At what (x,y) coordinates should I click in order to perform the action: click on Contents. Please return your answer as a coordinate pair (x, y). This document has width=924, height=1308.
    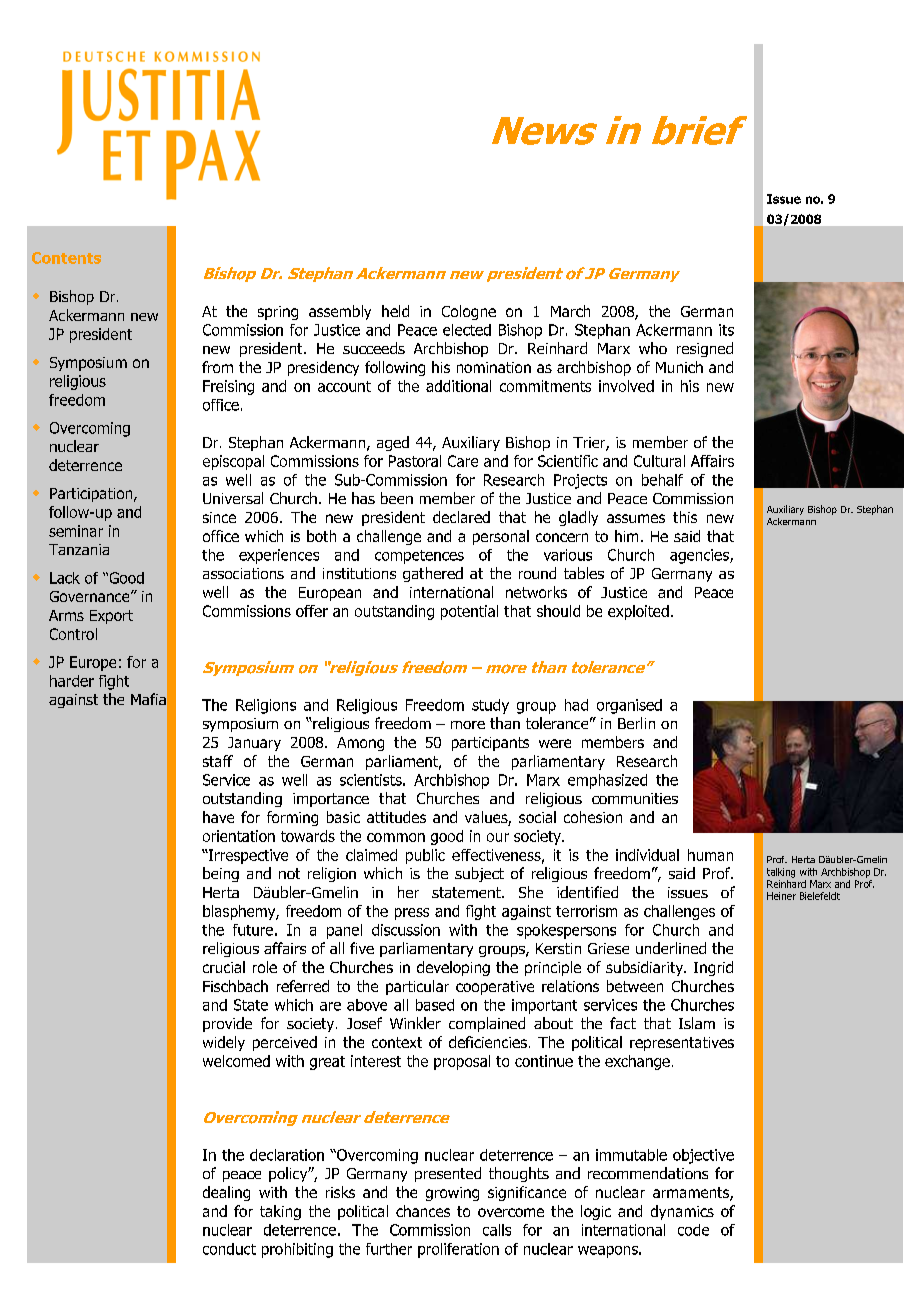
    Looking at the image, I should click on (66, 258).
